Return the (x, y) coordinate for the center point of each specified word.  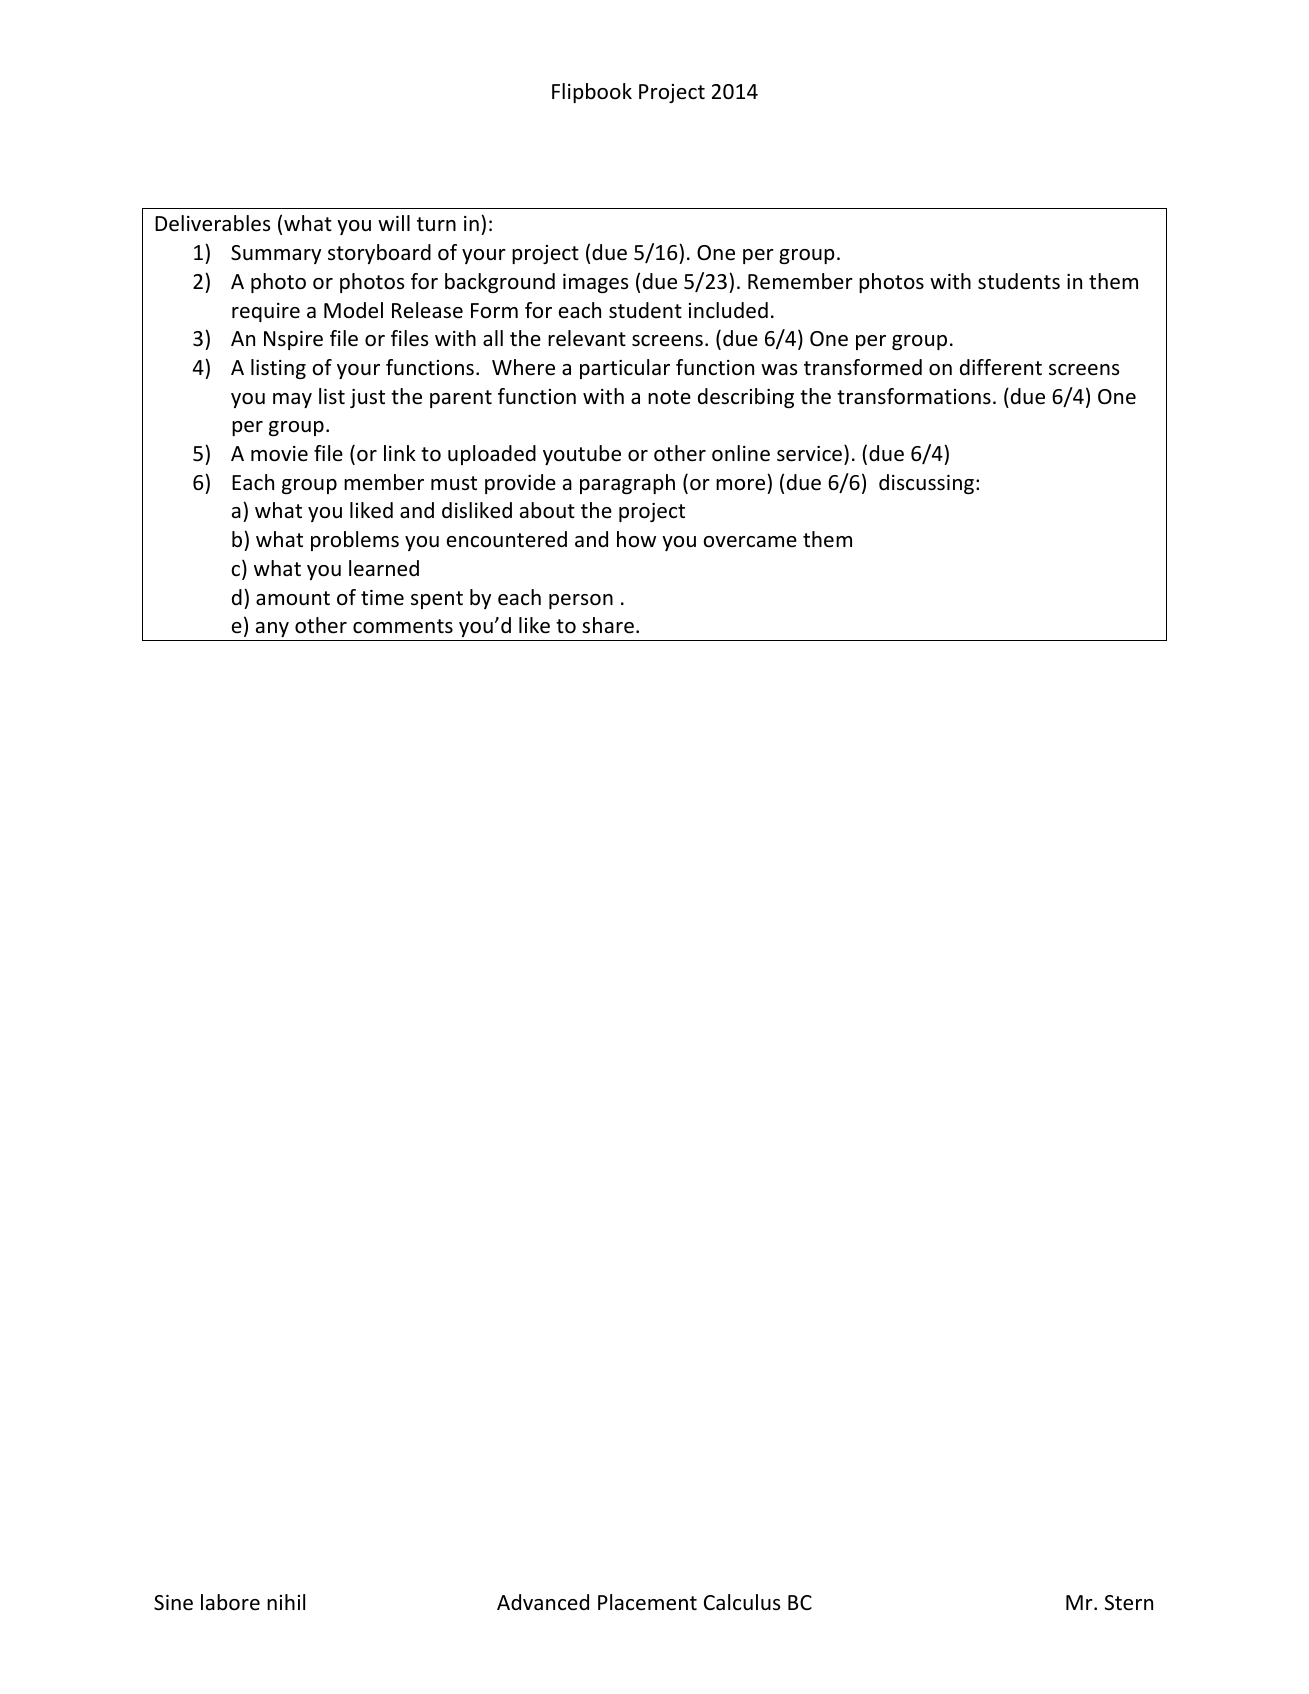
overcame (750, 542)
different (1001, 367)
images (595, 283)
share (608, 625)
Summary (276, 254)
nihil (286, 1602)
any (272, 631)
